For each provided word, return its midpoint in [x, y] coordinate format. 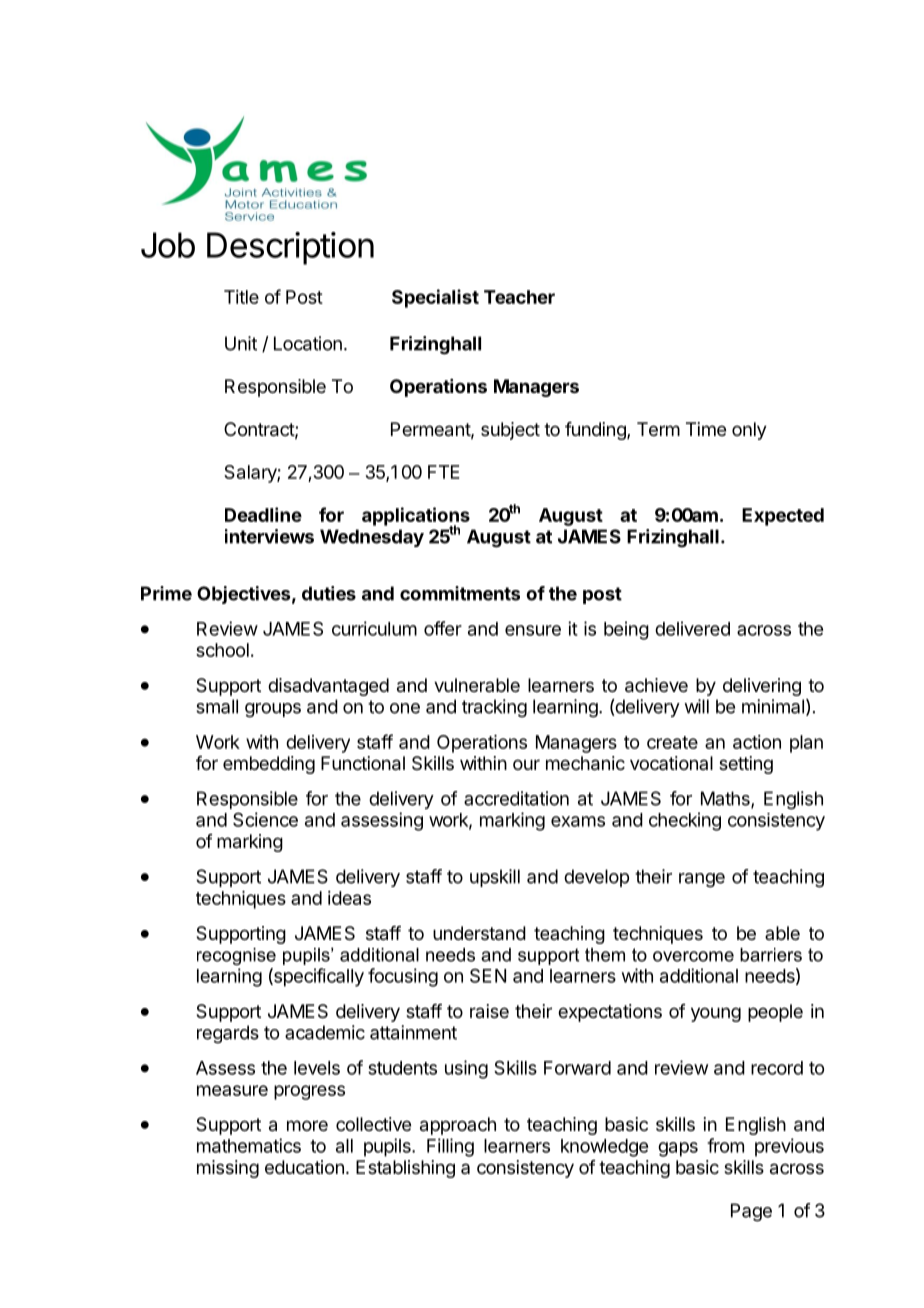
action [757, 742]
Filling [450, 1147]
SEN [488, 976]
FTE [443, 472]
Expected [783, 517]
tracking [494, 708]
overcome [693, 956]
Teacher [519, 297]
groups [273, 710]
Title [241, 297]
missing [228, 1169]
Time [706, 429]
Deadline [263, 514]
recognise [236, 956]
